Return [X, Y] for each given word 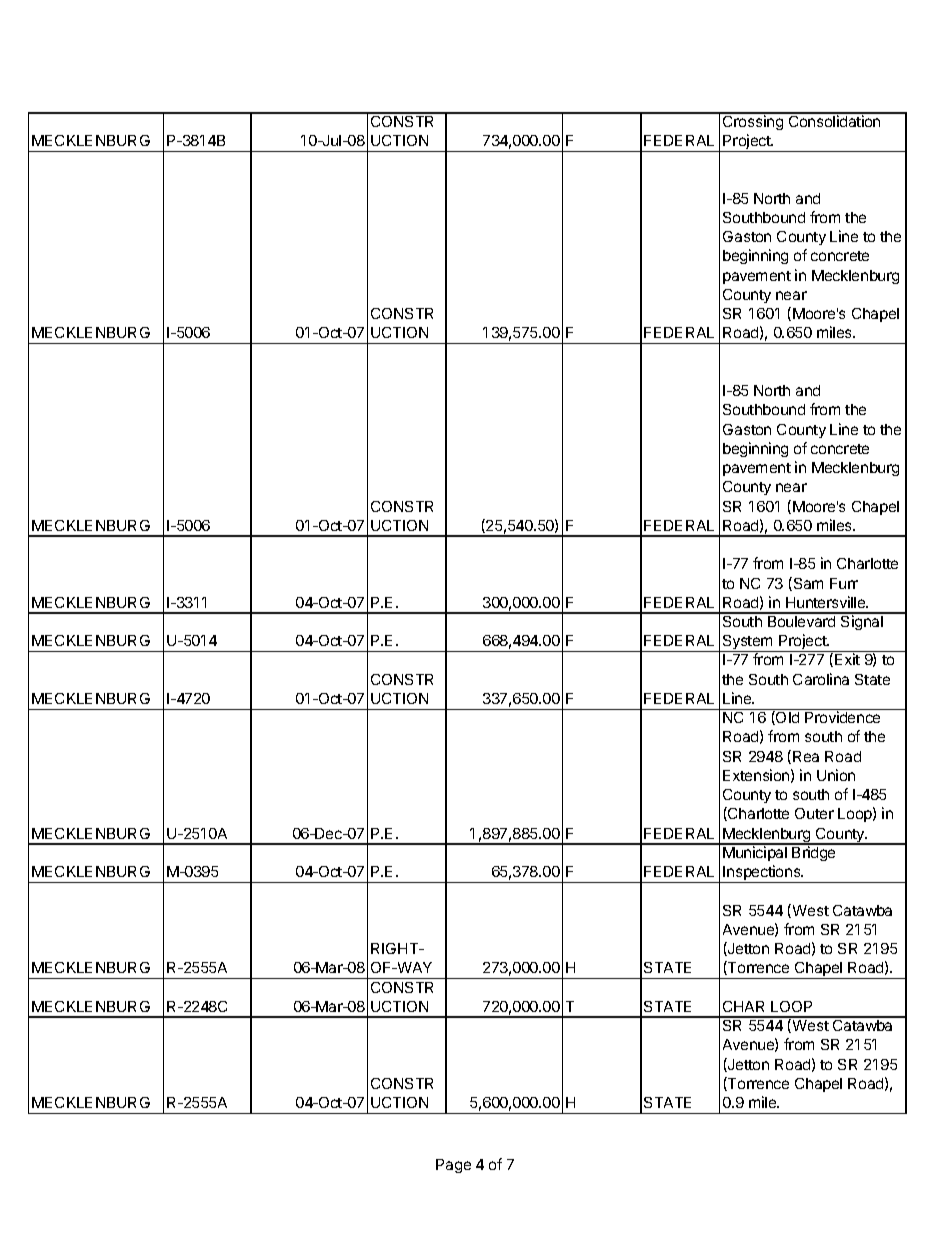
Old [786, 718]
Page [453, 1166]
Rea [806, 756]
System [748, 643]
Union [836, 775]
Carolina [821, 679]
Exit [847, 659]
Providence [842, 717]
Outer [814, 813]
